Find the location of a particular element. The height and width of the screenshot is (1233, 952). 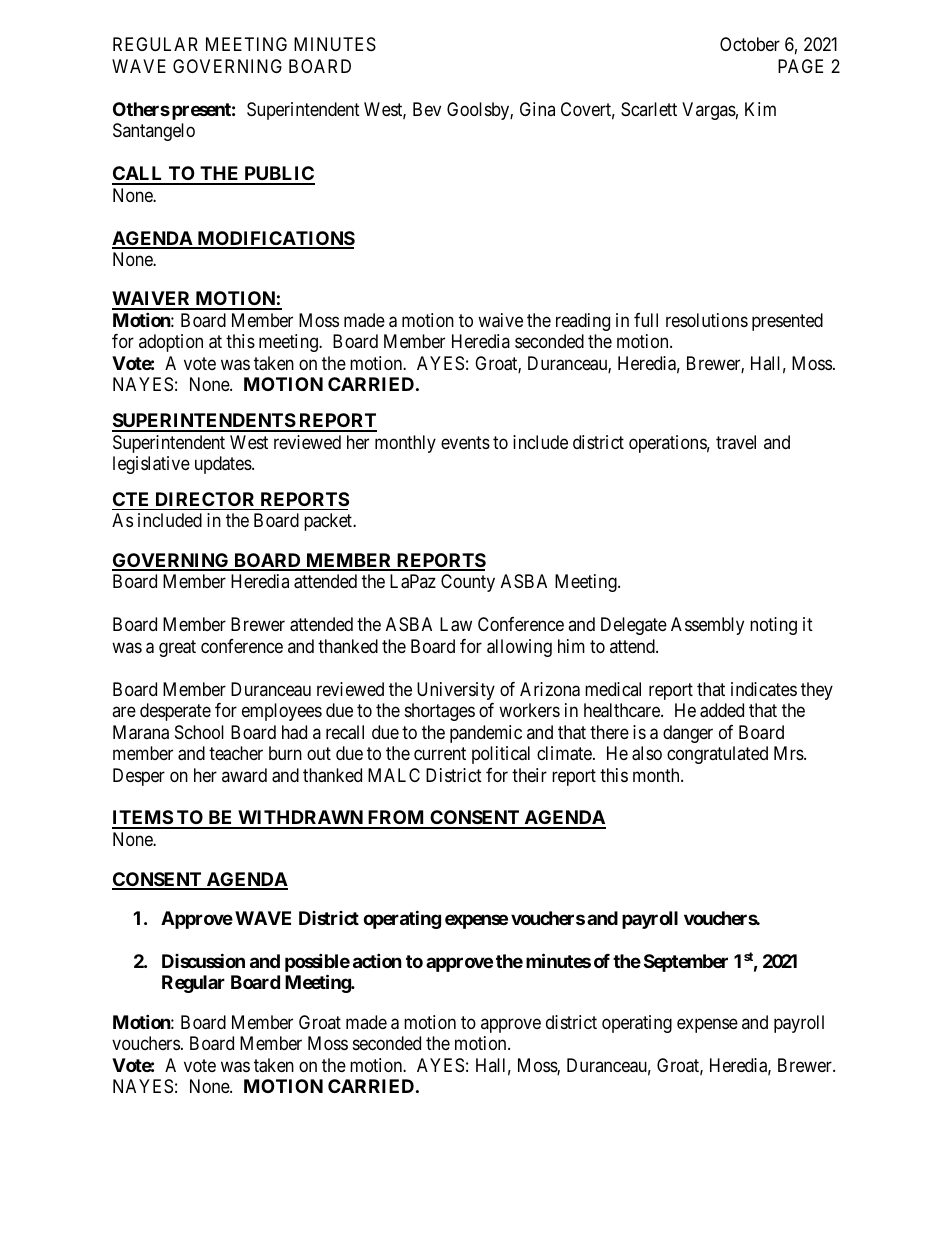

adoption is located at coordinates (171, 343).
